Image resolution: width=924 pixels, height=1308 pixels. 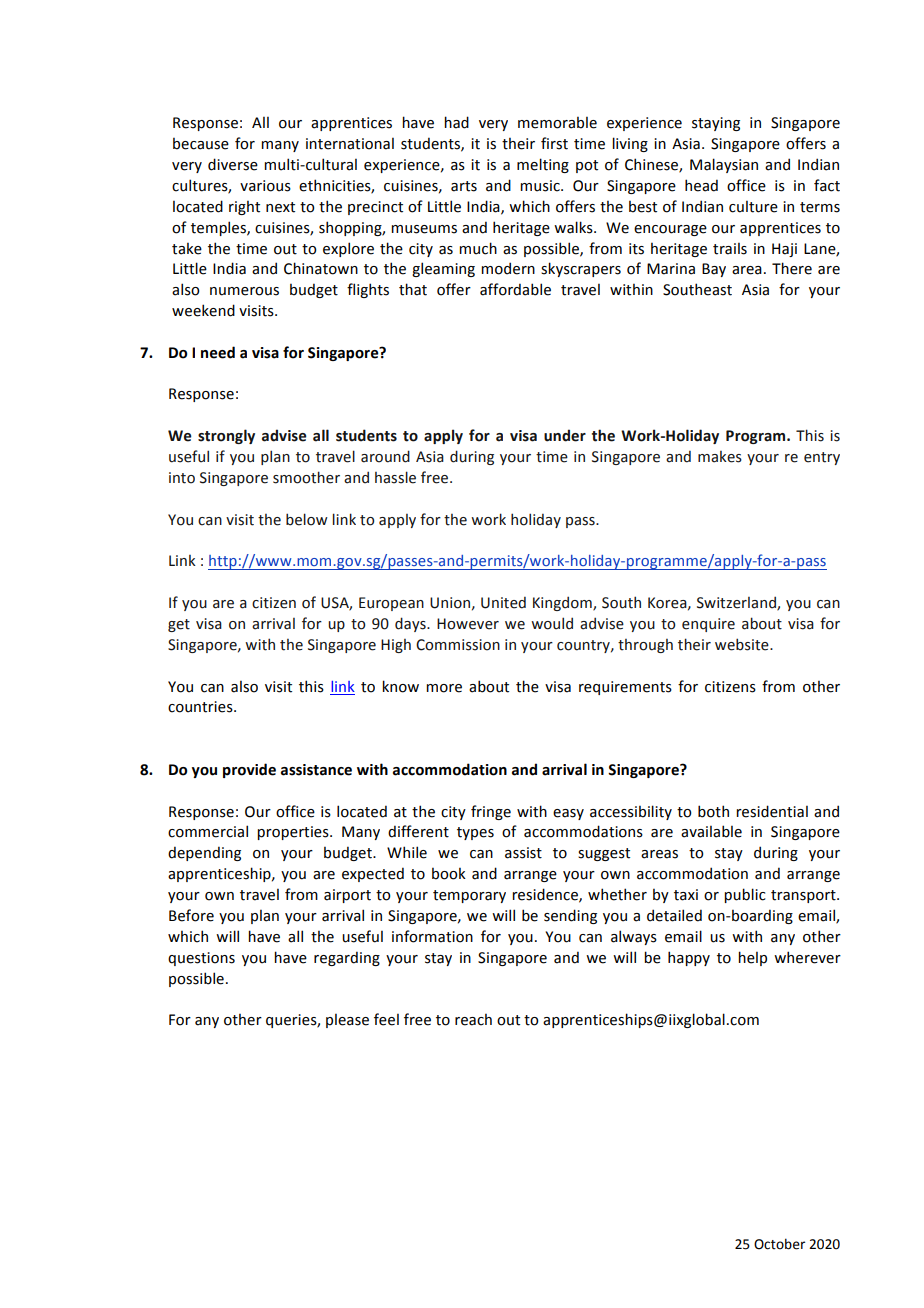 I want to click on strongly, so click(x=226, y=436).
